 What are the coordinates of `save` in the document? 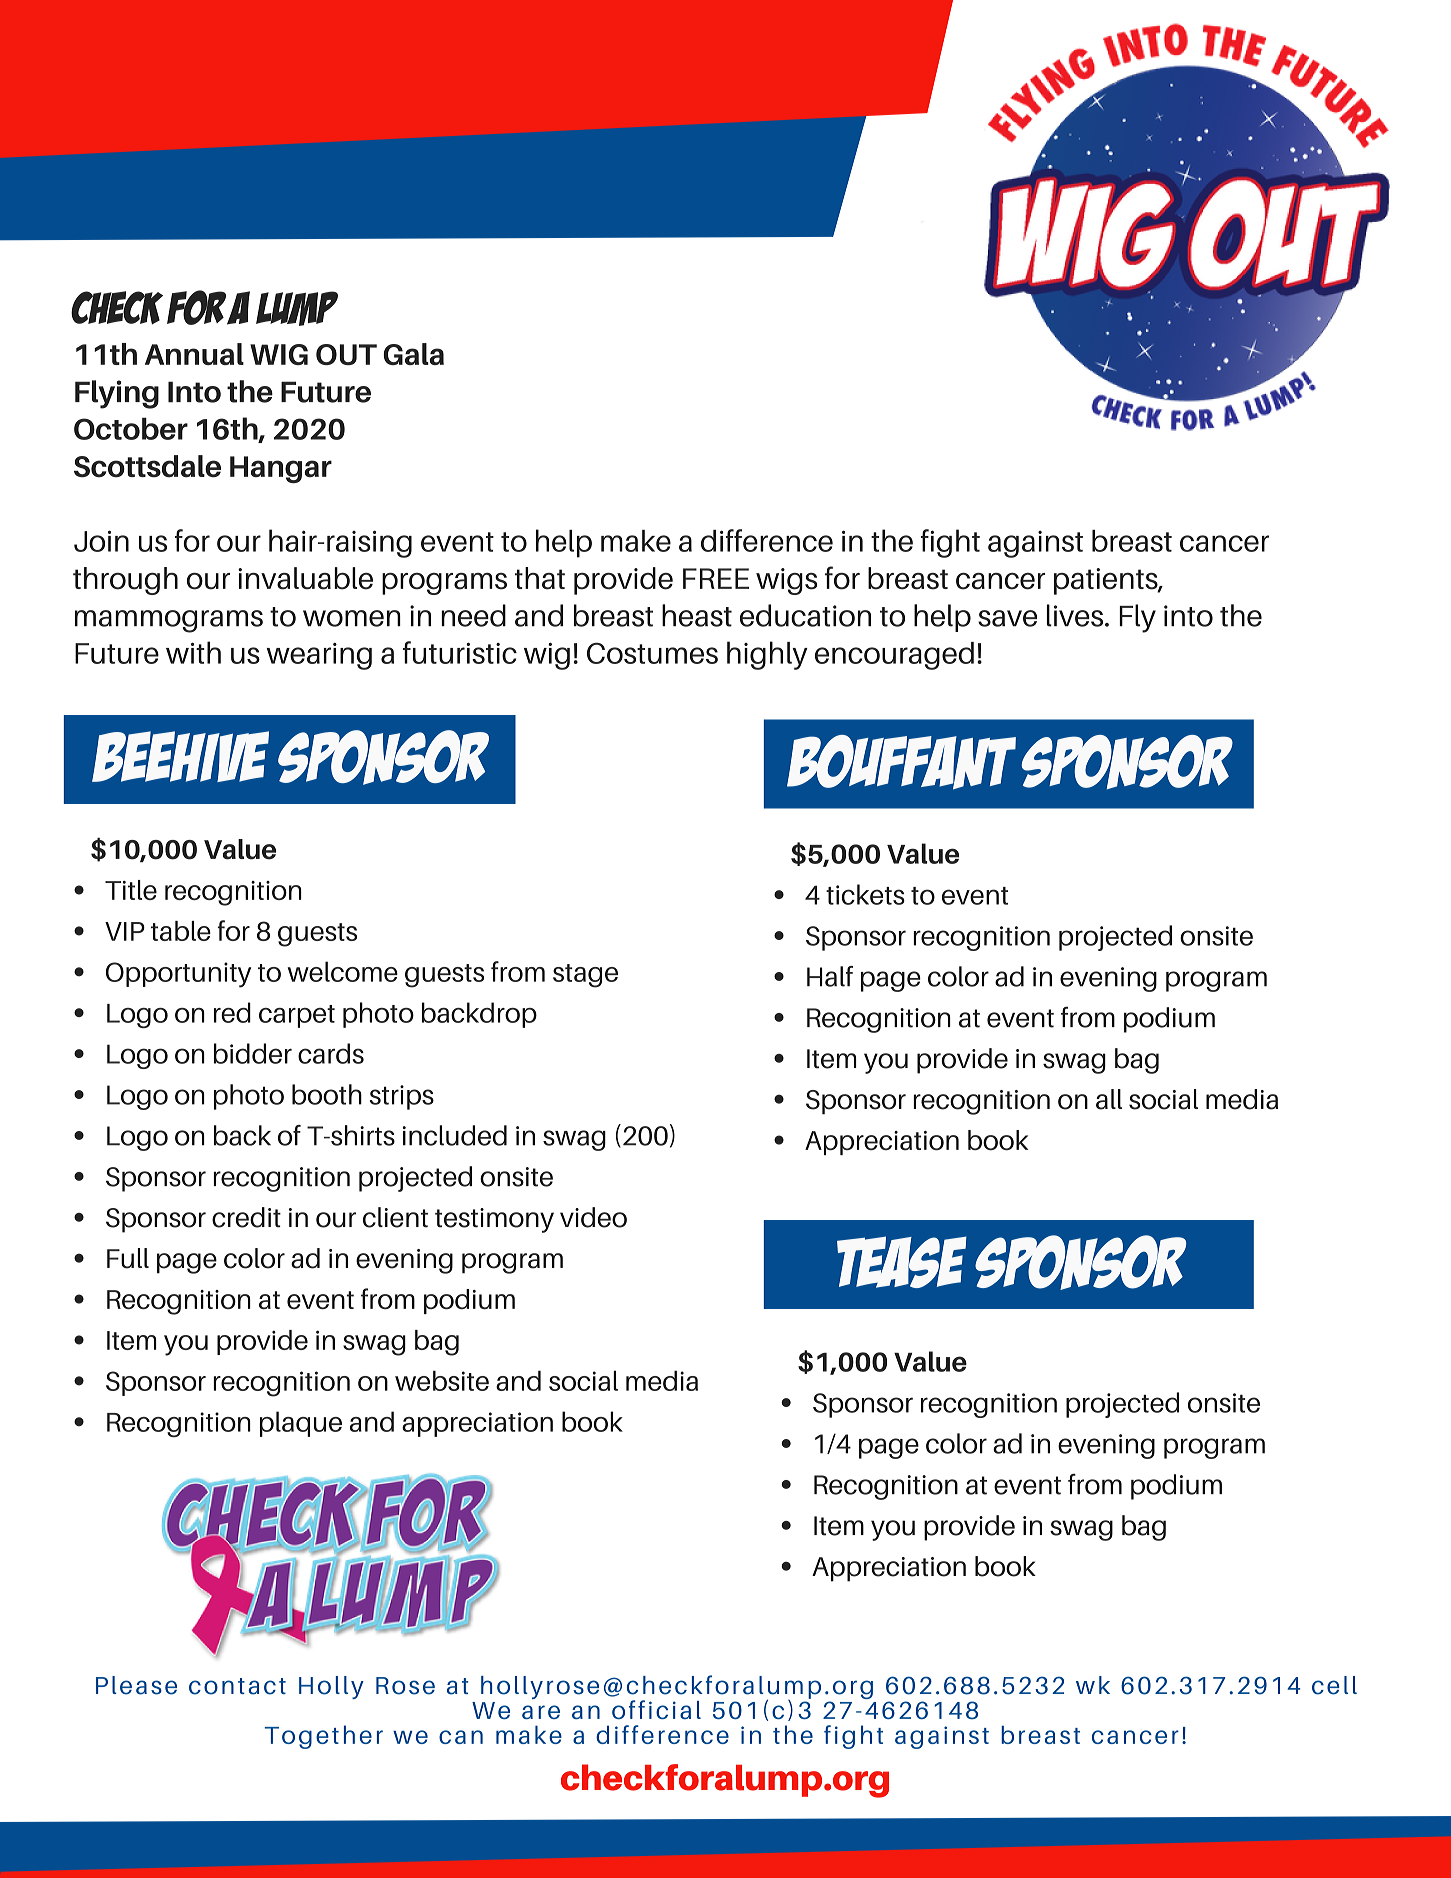 It's located at (1007, 618).
